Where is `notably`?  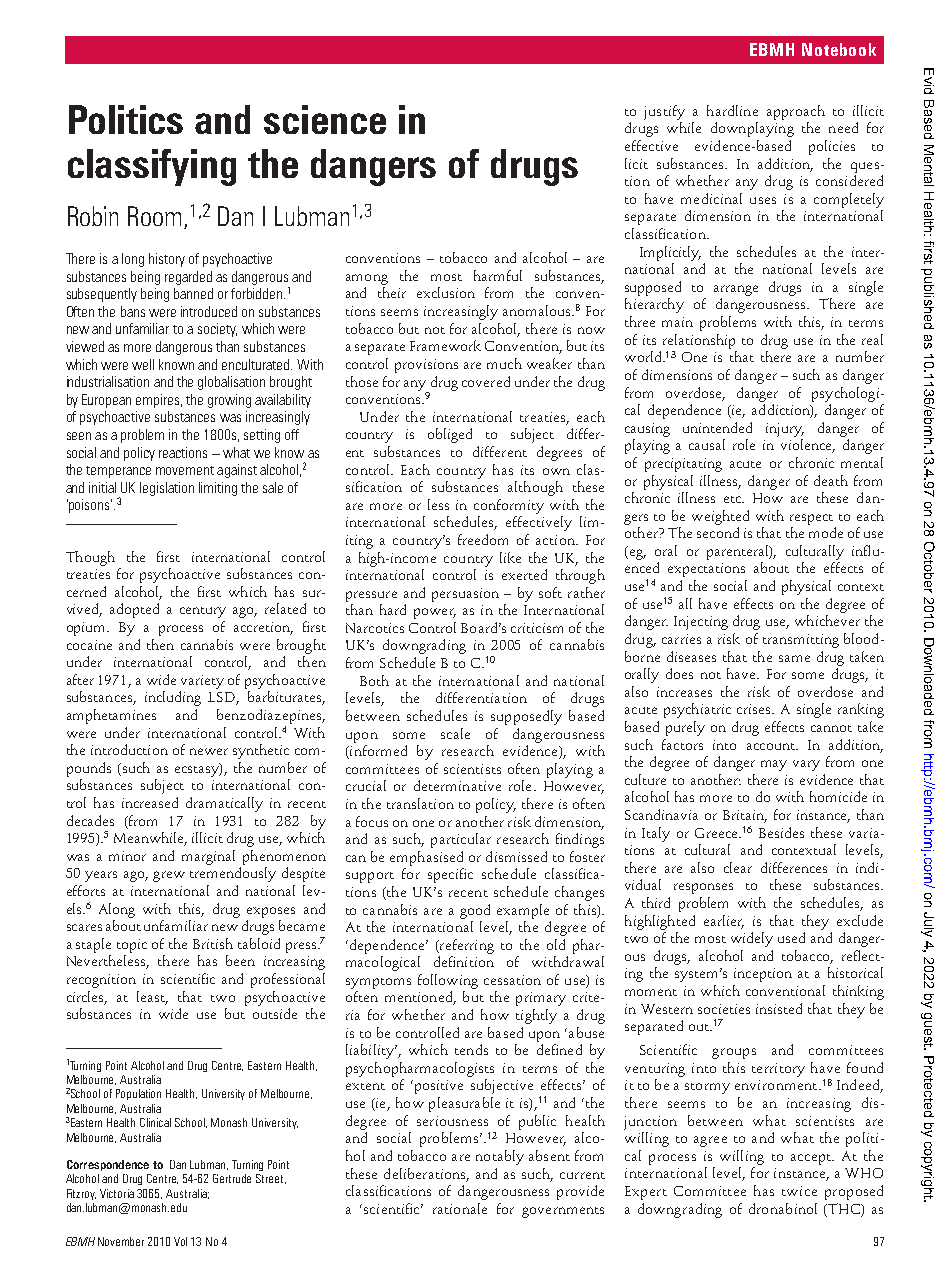 notably is located at coordinates (500, 1157).
